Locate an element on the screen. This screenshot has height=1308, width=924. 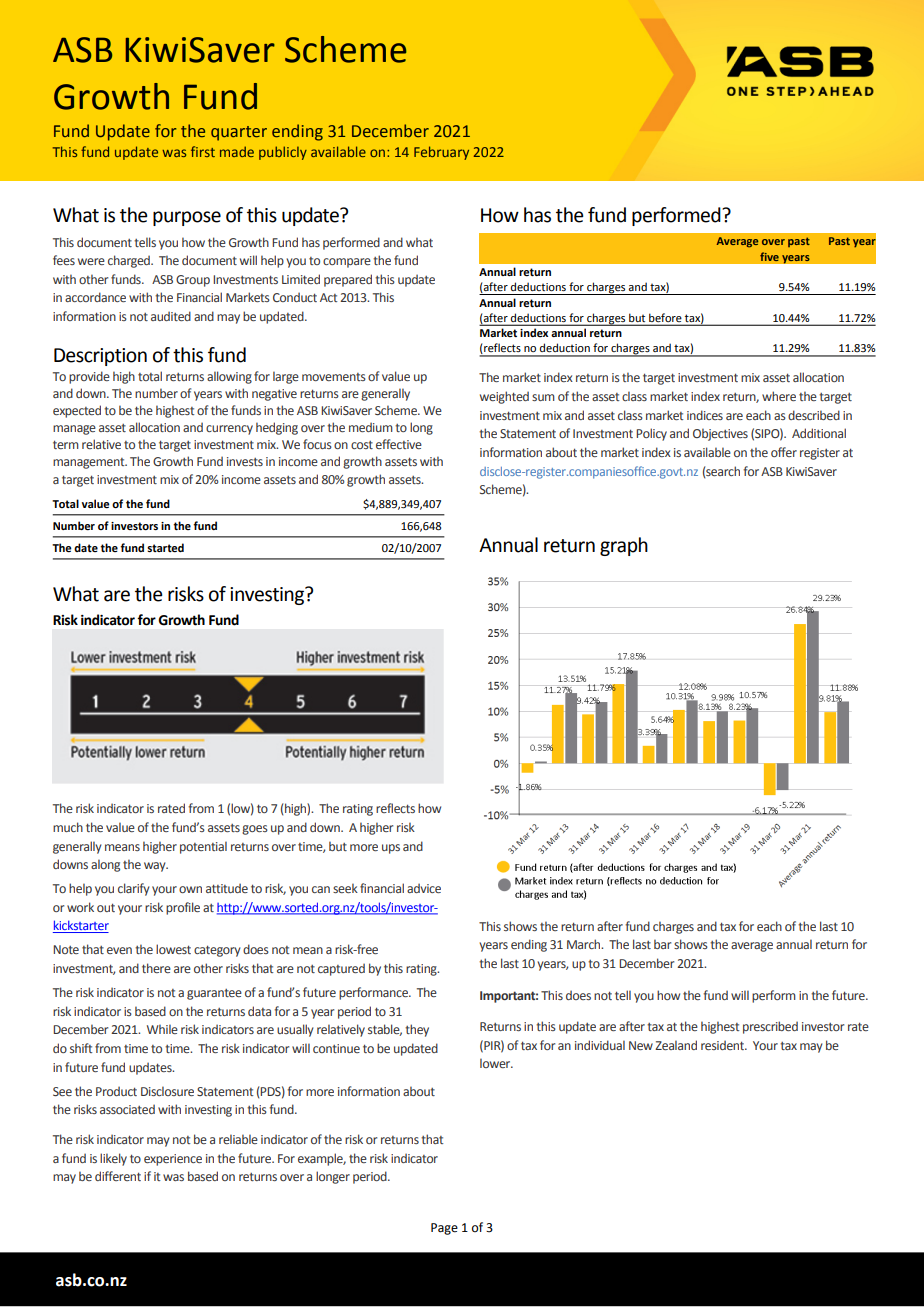
five is located at coordinates (769, 256).
